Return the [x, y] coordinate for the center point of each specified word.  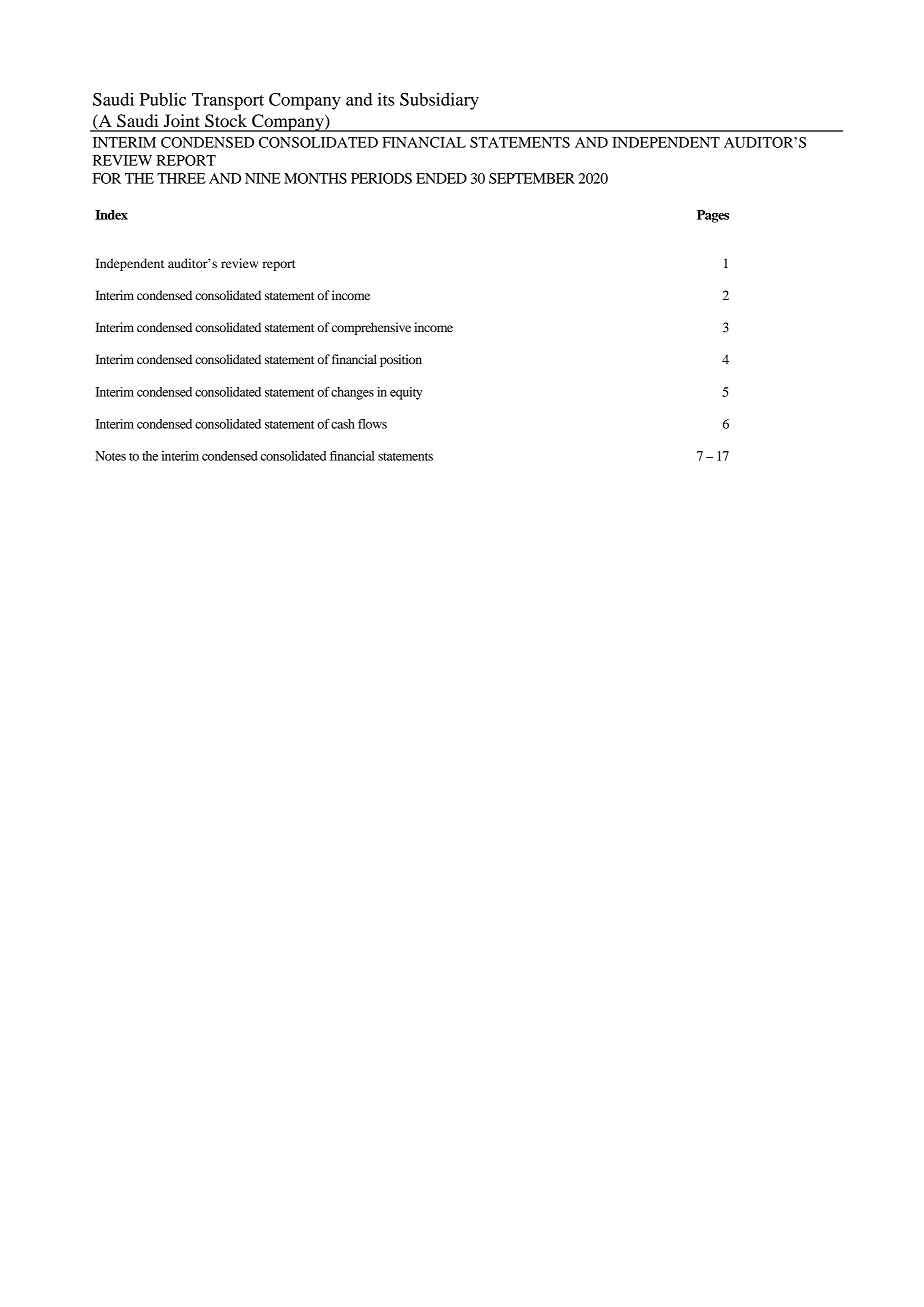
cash [343, 424]
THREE [181, 178]
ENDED [441, 178]
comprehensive [371, 328]
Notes [110, 456]
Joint [182, 120]
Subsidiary [439, 101]
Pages [713, 216]
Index [111, 215]
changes [352, 393]
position [401, 360]
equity [406, 393]
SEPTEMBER [532, 178]
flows [372, 424]
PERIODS [381, 178]
